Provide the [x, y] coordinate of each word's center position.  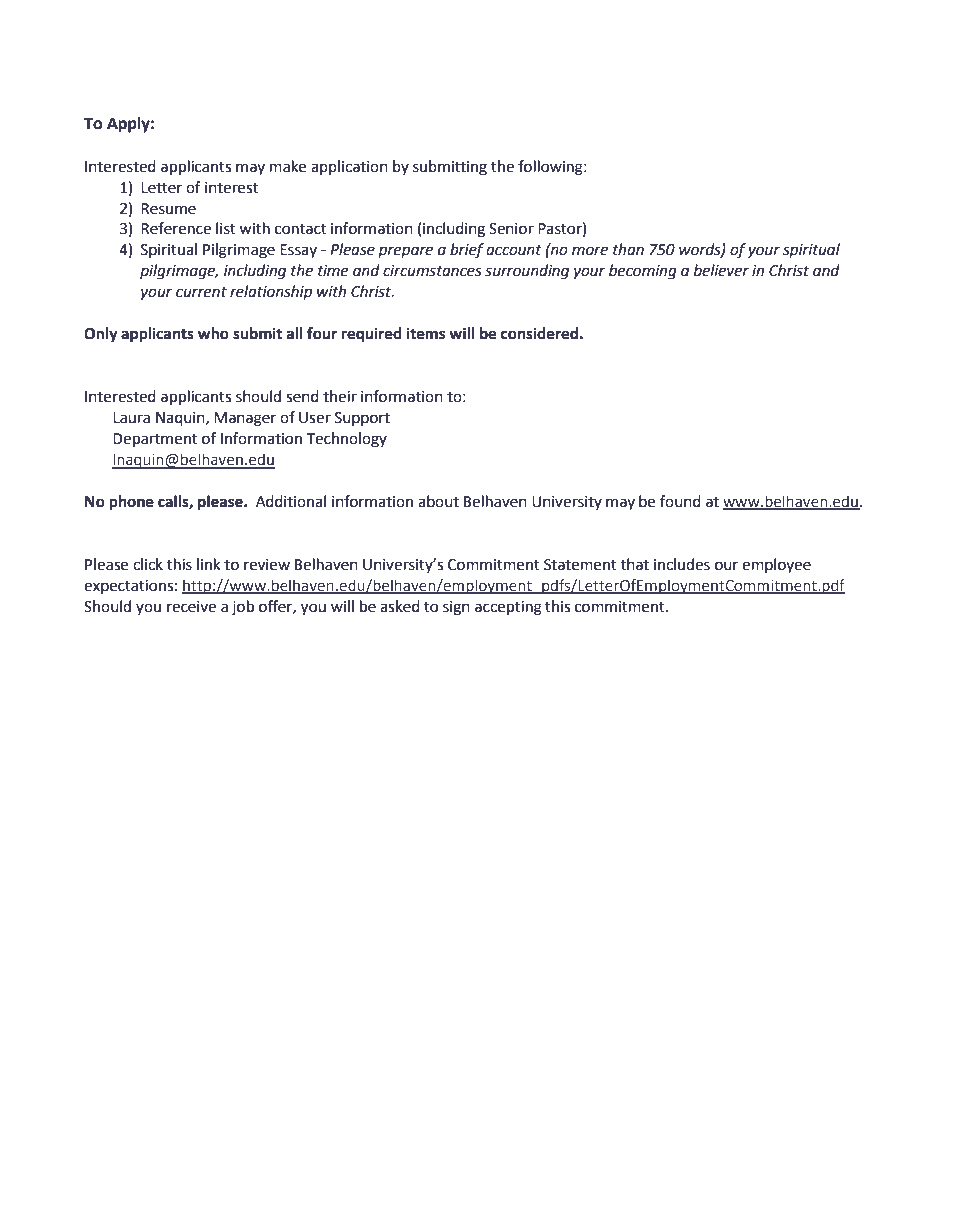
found [680, 501]
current [201, 292]
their [340, 396]
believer [721, 270]
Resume [168, 209]
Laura [131, 418]
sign [456, 608]
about [438, 501]
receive [191, 607]
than [628, 249]
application [349, 167]
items [426, 333]
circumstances [432, 271]
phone [131, 503]
